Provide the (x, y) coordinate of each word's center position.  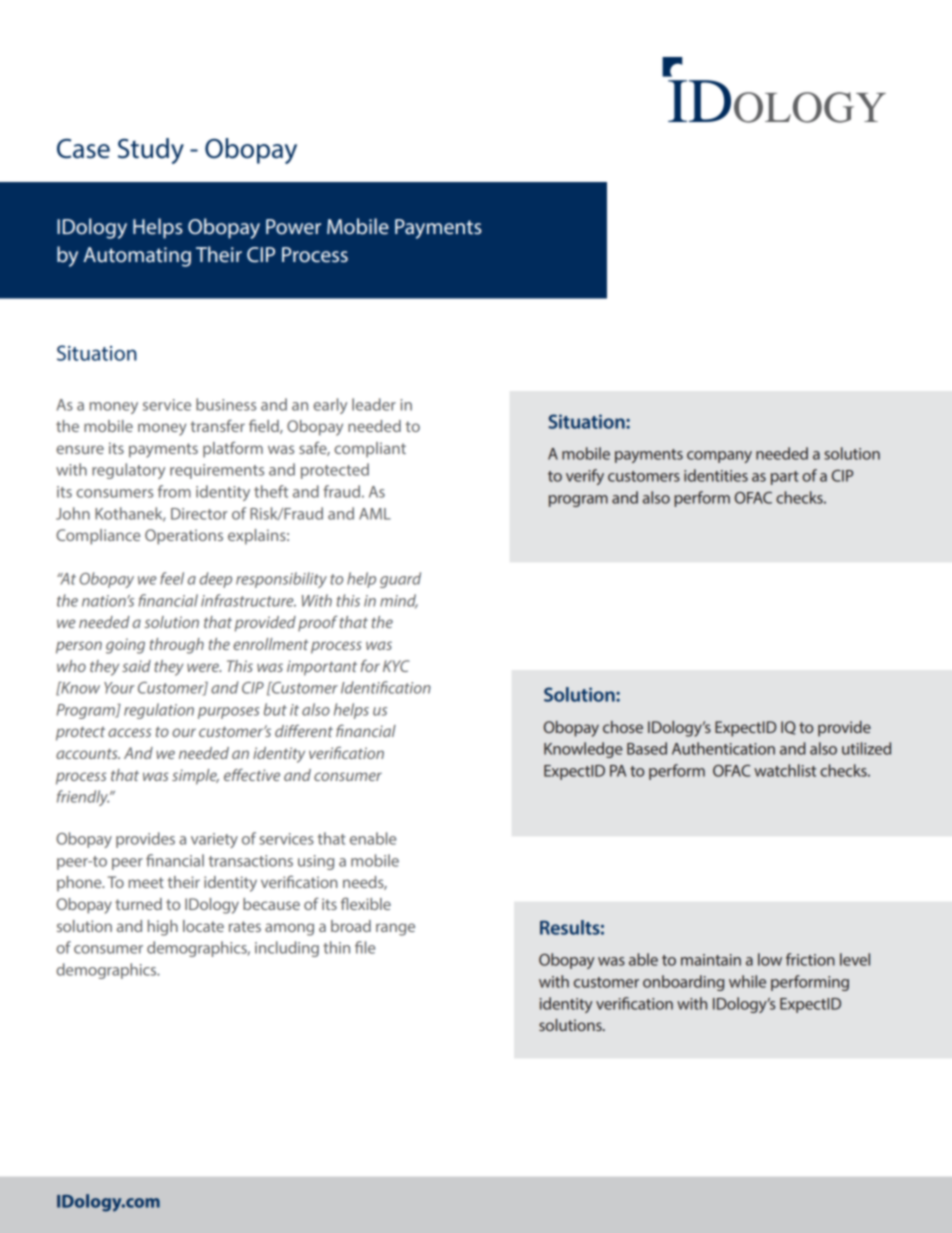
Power (293, 227)
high (163, 928)
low (770, 959)
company (719, 457)
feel (172, 578)
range (395, 929)
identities (716, 475)
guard (400, 580)
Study (151, 151)
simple (195, 777)
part (785, 478)
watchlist (785, 770)
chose (623, 727)
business (226, 404)
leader (374, 404)
